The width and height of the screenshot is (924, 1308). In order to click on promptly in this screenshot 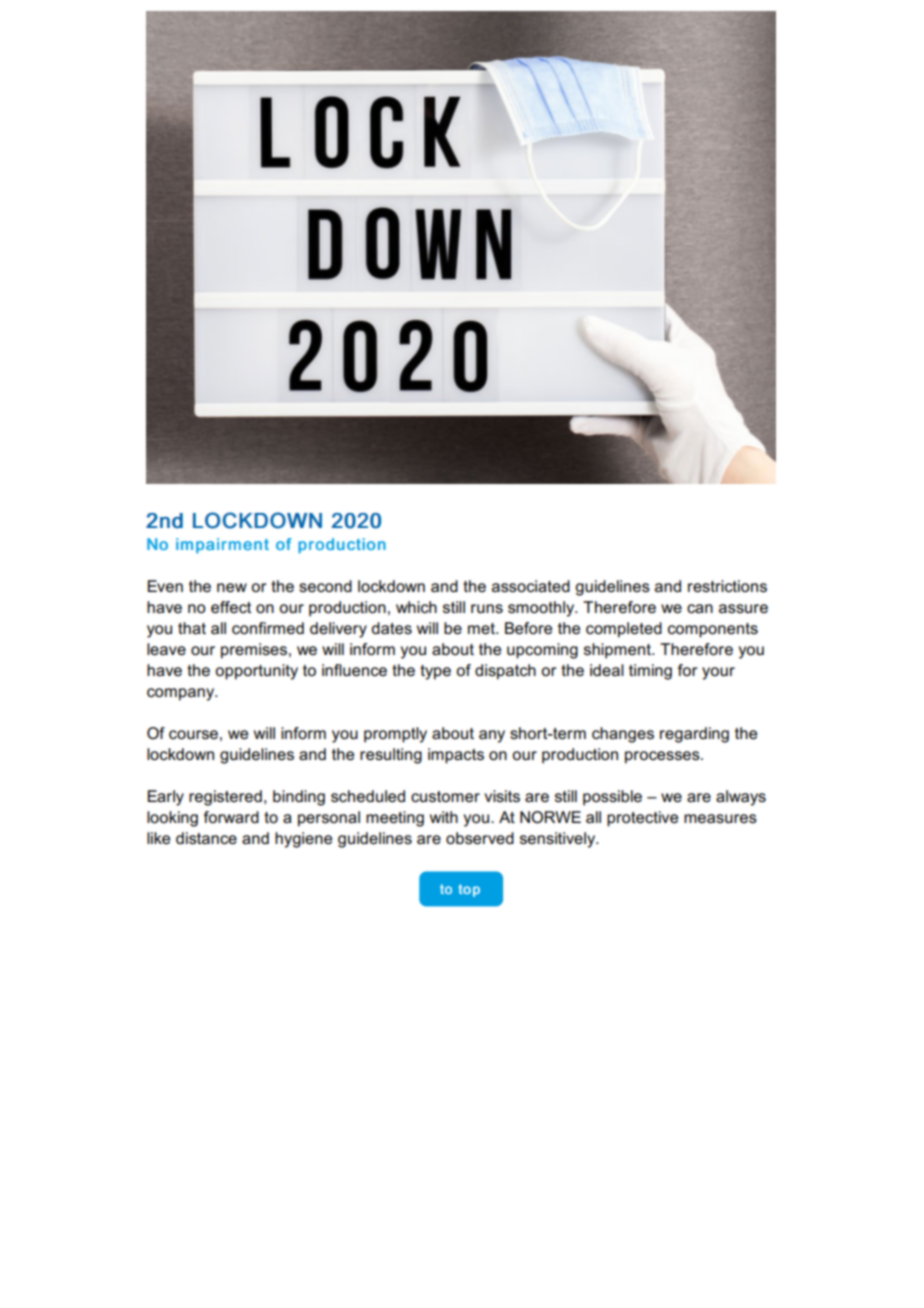, I will do `click(395, 735)`.
